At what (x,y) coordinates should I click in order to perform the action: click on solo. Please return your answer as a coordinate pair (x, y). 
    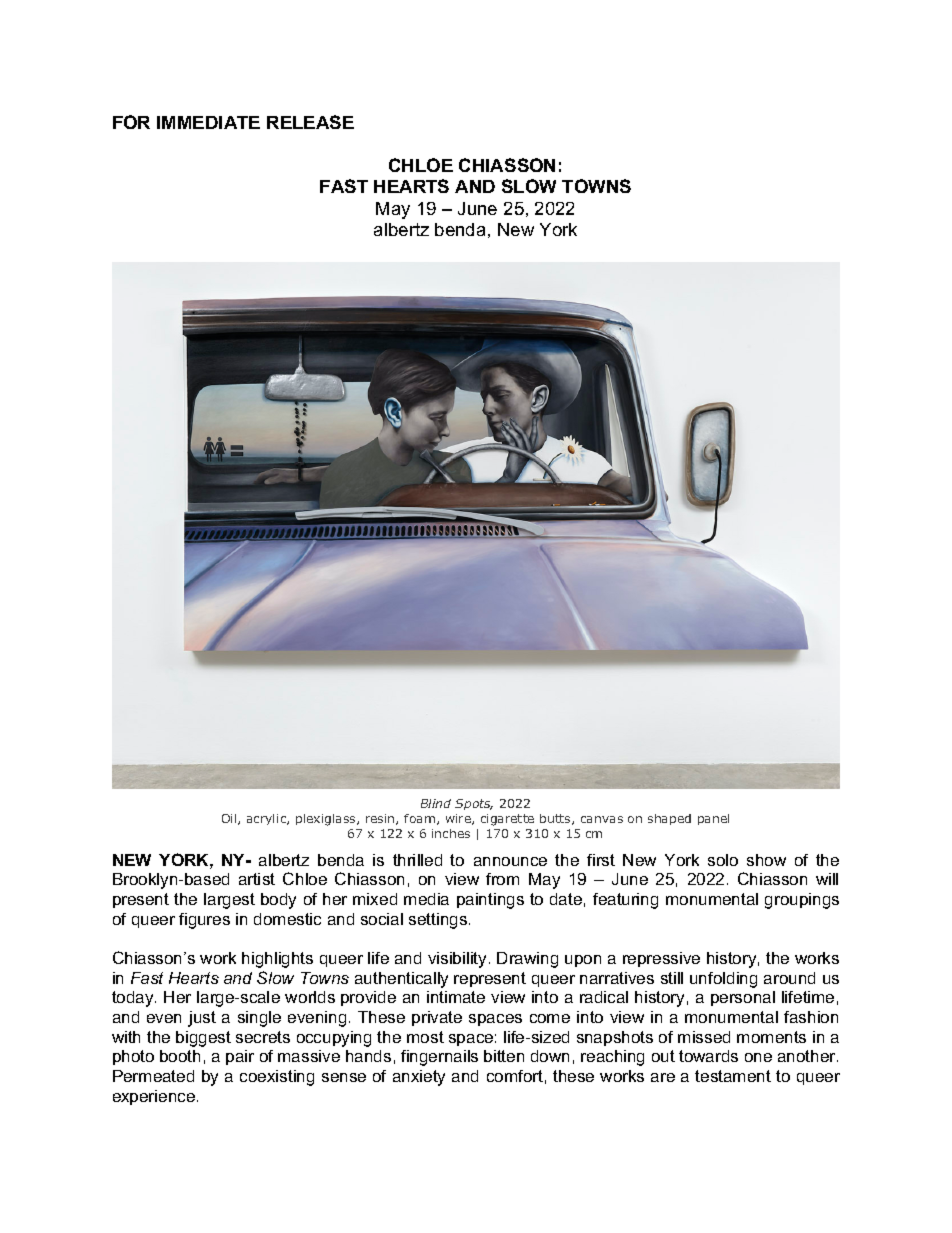
    Looking at the image, I should click on (723, 860).
